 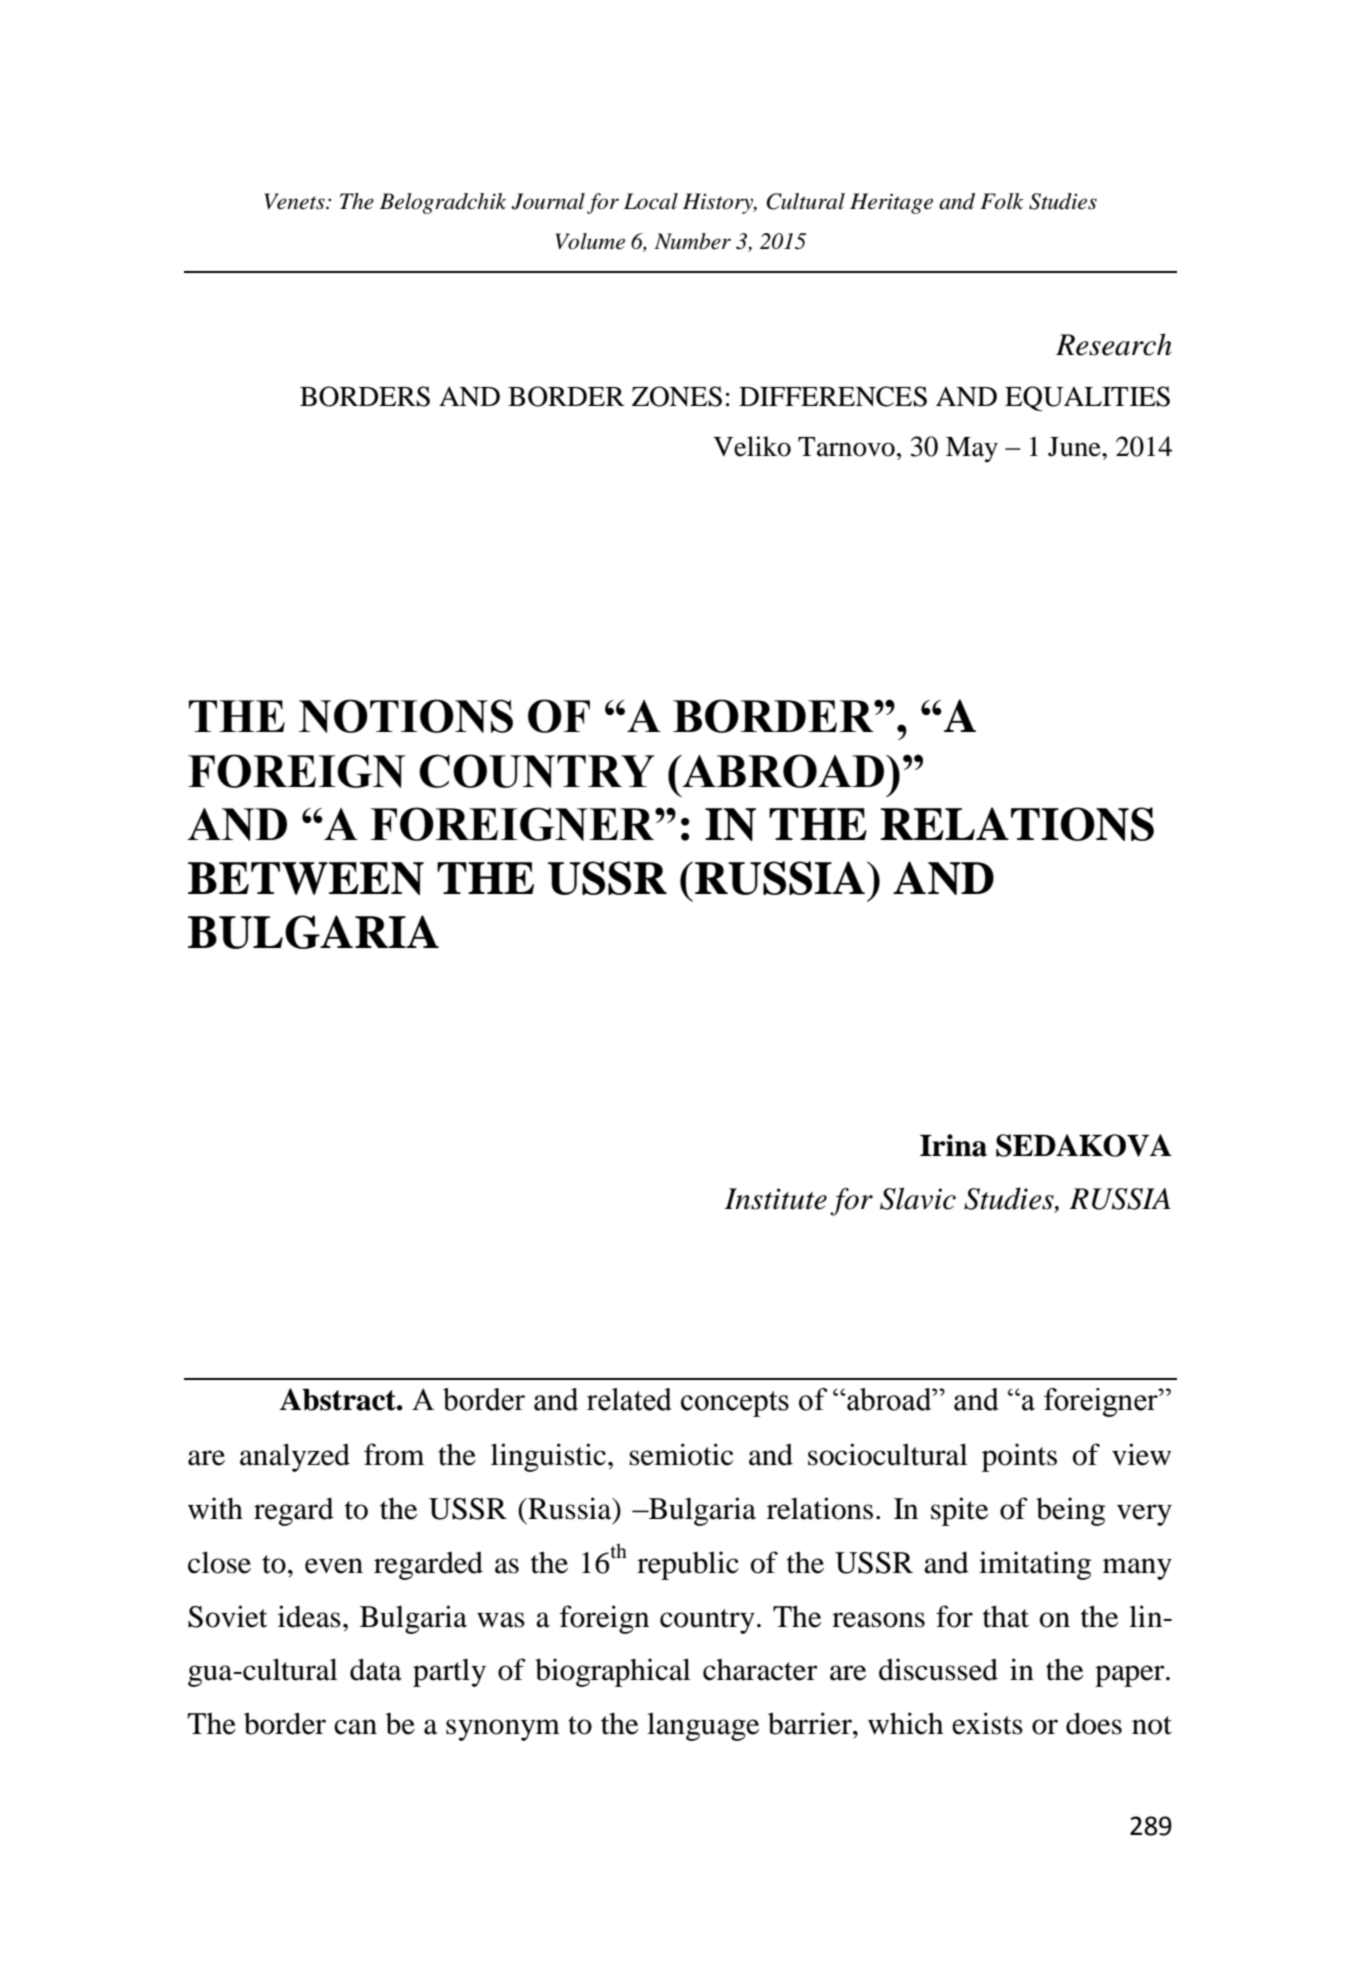 I want to click on language, so click(x=703, y=1726).
